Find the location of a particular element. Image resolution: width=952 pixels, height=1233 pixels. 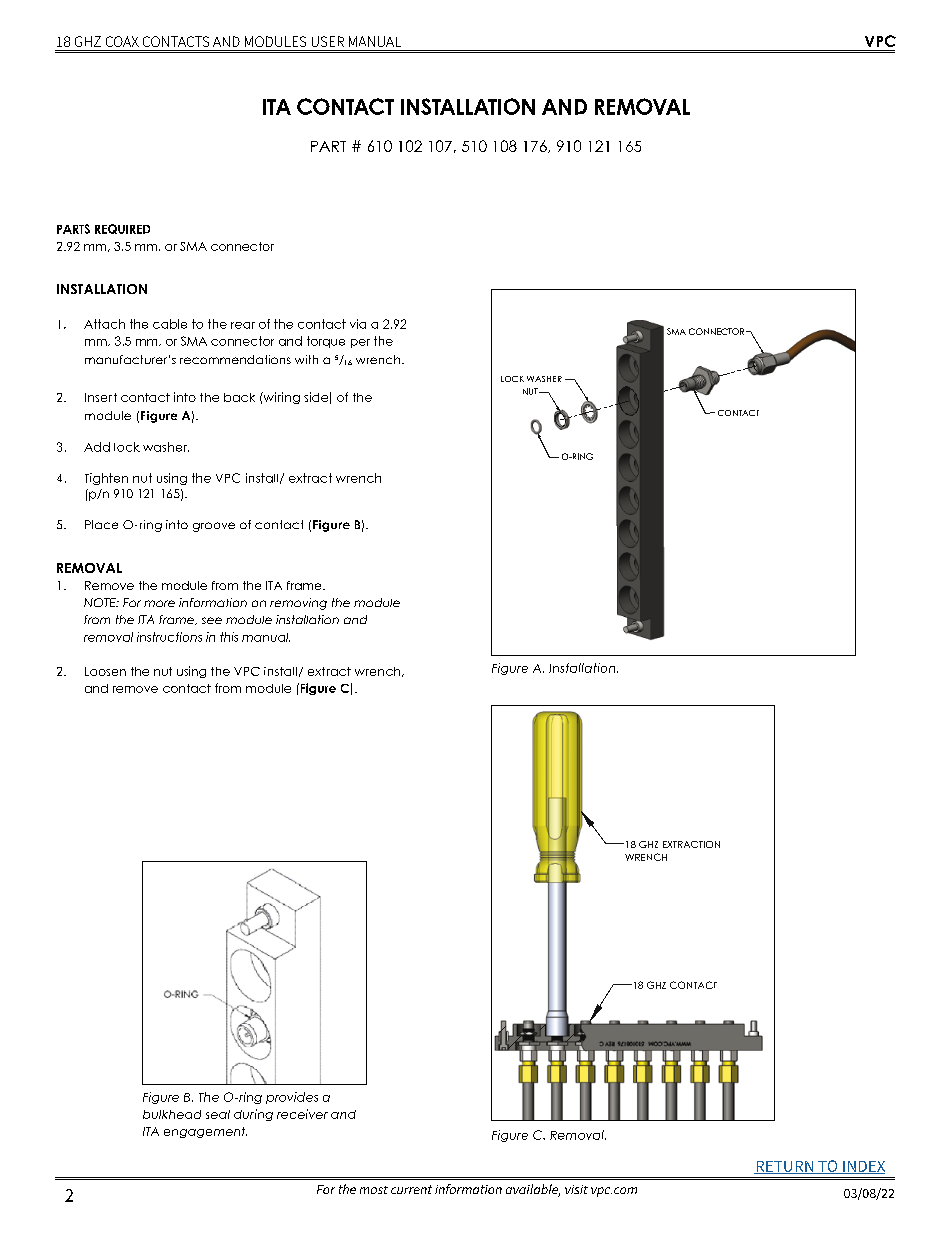

removing is located at coordinates (298, 604).
